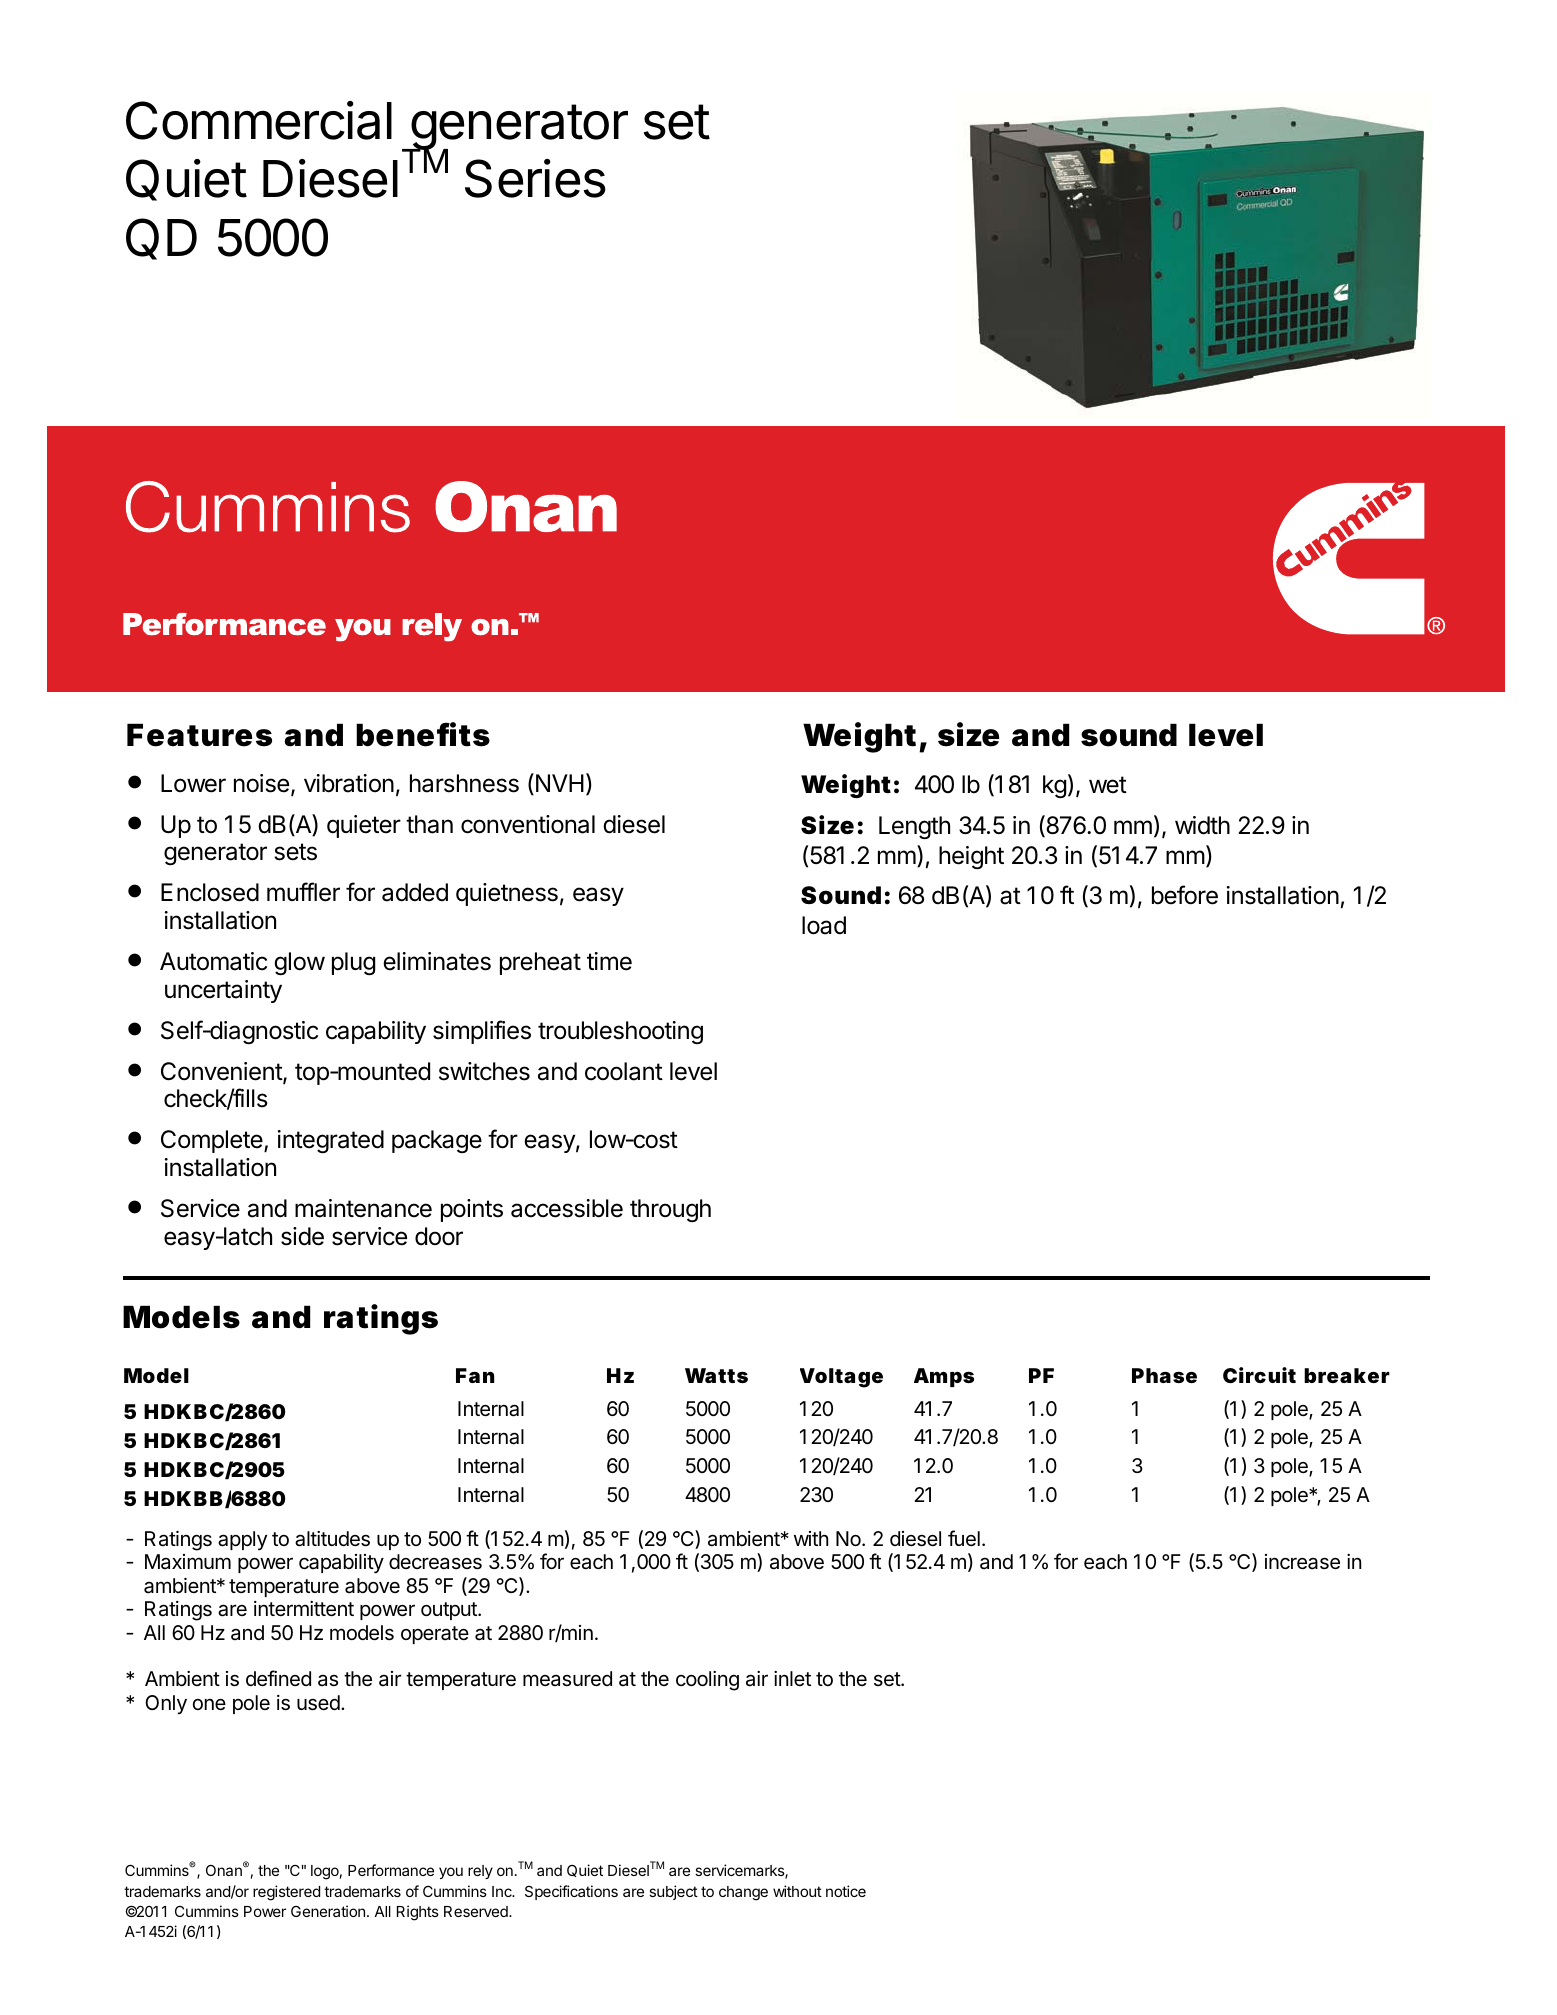  Describe the element at coordinates (1108, 785) in the image. I see `wet` at that location.
